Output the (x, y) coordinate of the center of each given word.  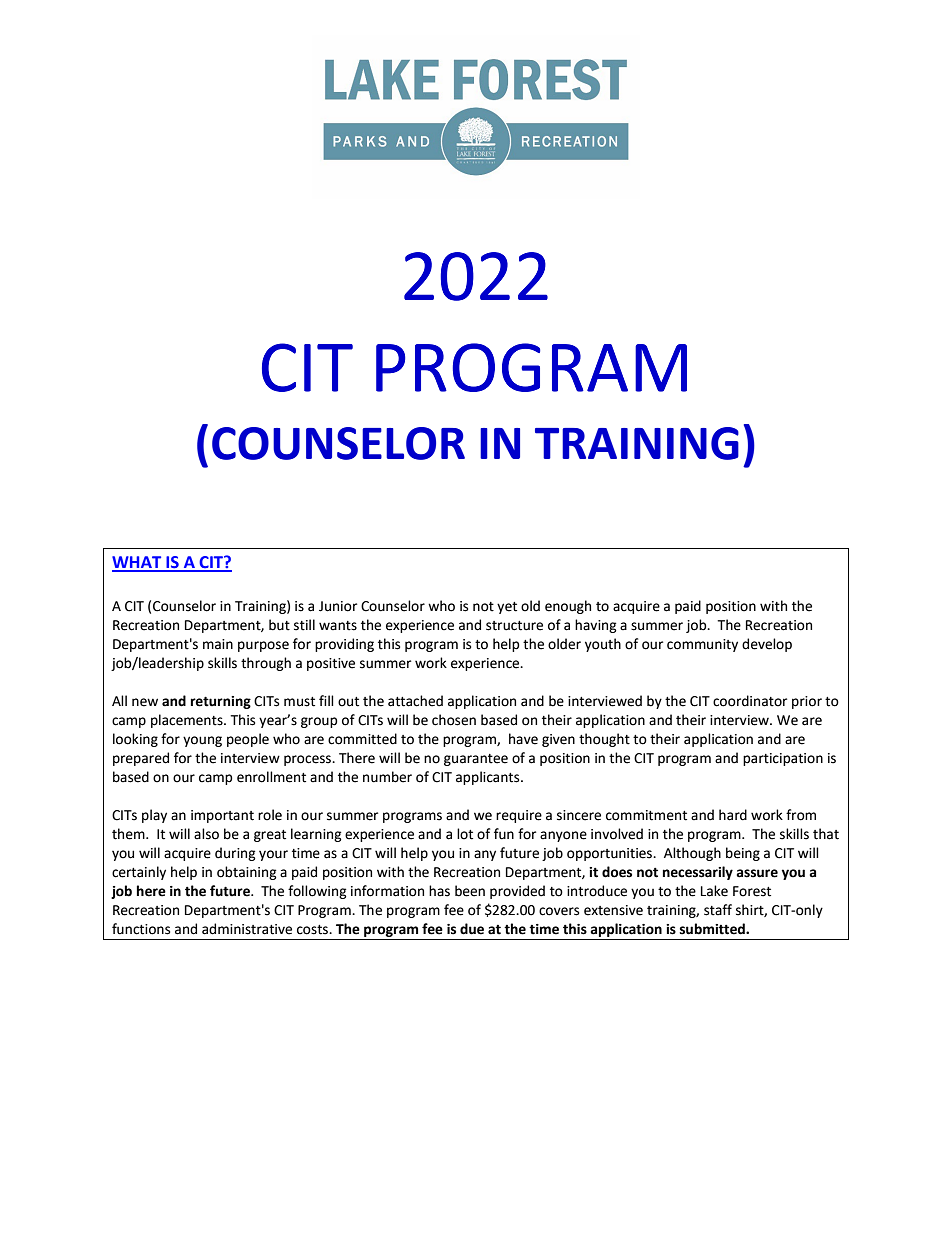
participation (783, 759)
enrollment (271, 777)
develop (767, 645)
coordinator (750, 701)
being (743, 854)
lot (465, 834)
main (218, 644)
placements (188, 721)
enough (568, 607)
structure (514, 626)
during (235, 854)
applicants (489, 778)
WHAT (138, 563)
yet (507, 608)
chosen (454, 720)
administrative (247, 929)
